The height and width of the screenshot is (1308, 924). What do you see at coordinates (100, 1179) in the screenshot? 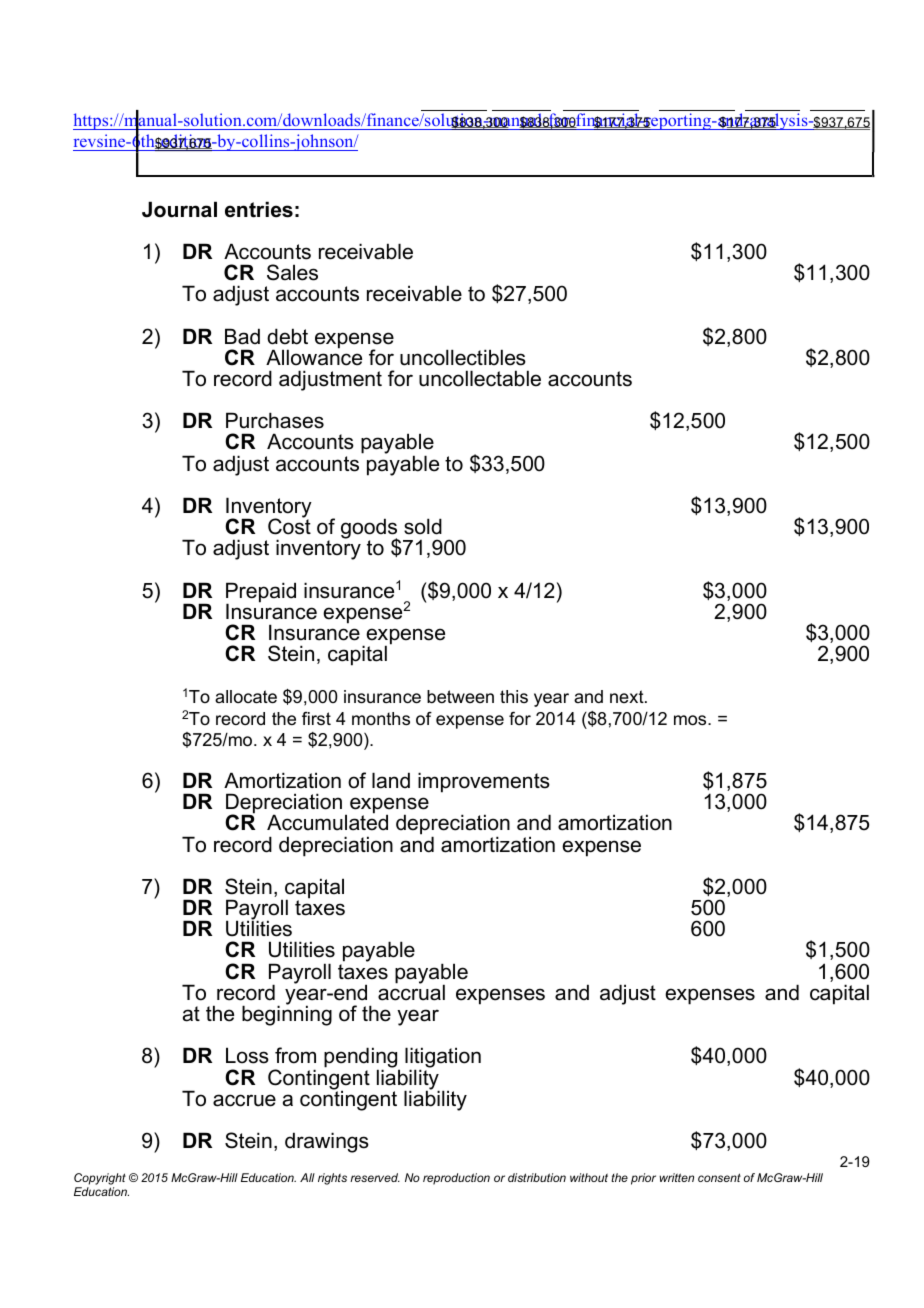
I see `Copyright` at bounding box center [100, 1179].
